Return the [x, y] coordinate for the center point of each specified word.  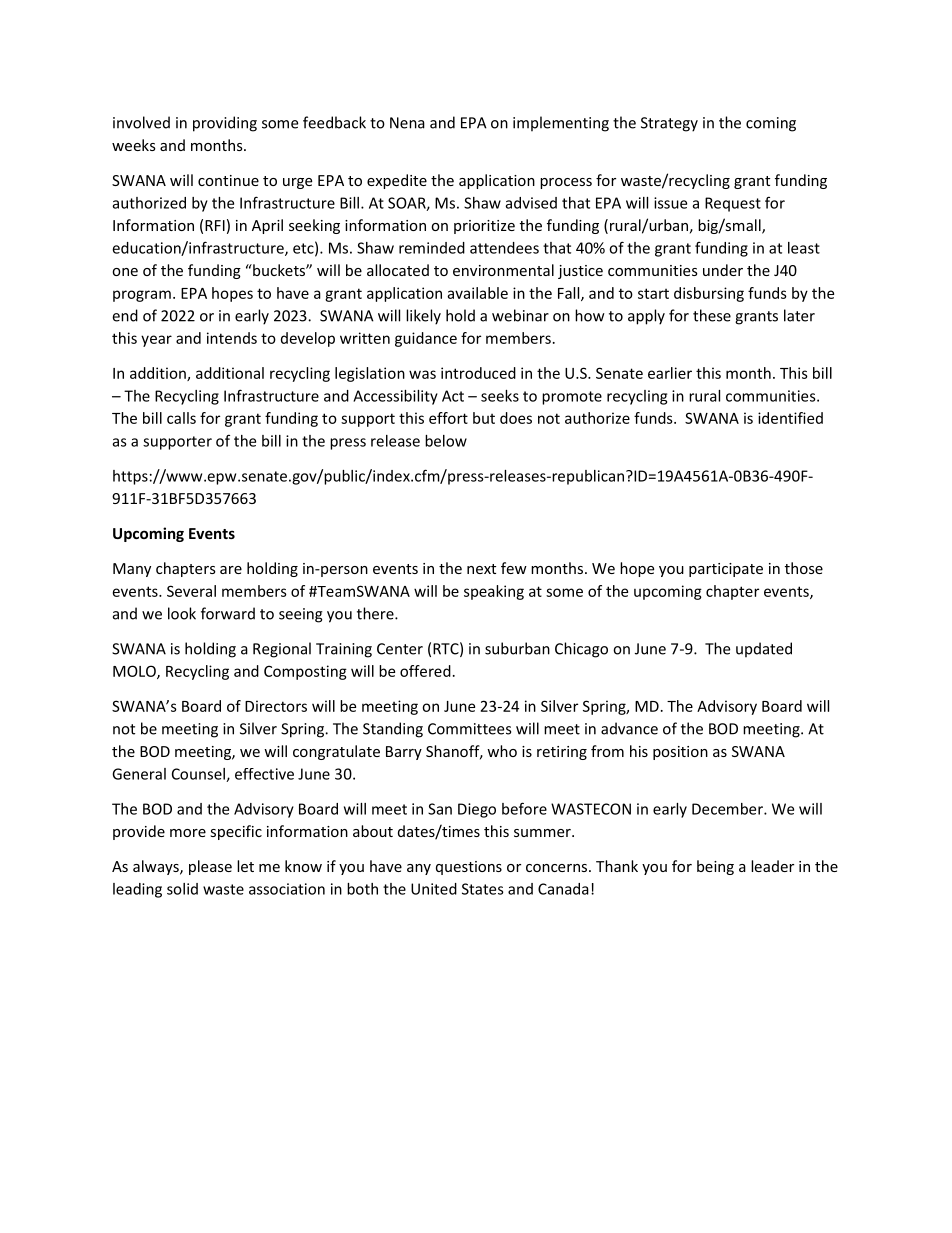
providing [225, 124]
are [231, 570]
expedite [397, 181]
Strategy [669, 124]
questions [469, 868]
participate [726, 570]
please [210, 867]
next [481, 569]
